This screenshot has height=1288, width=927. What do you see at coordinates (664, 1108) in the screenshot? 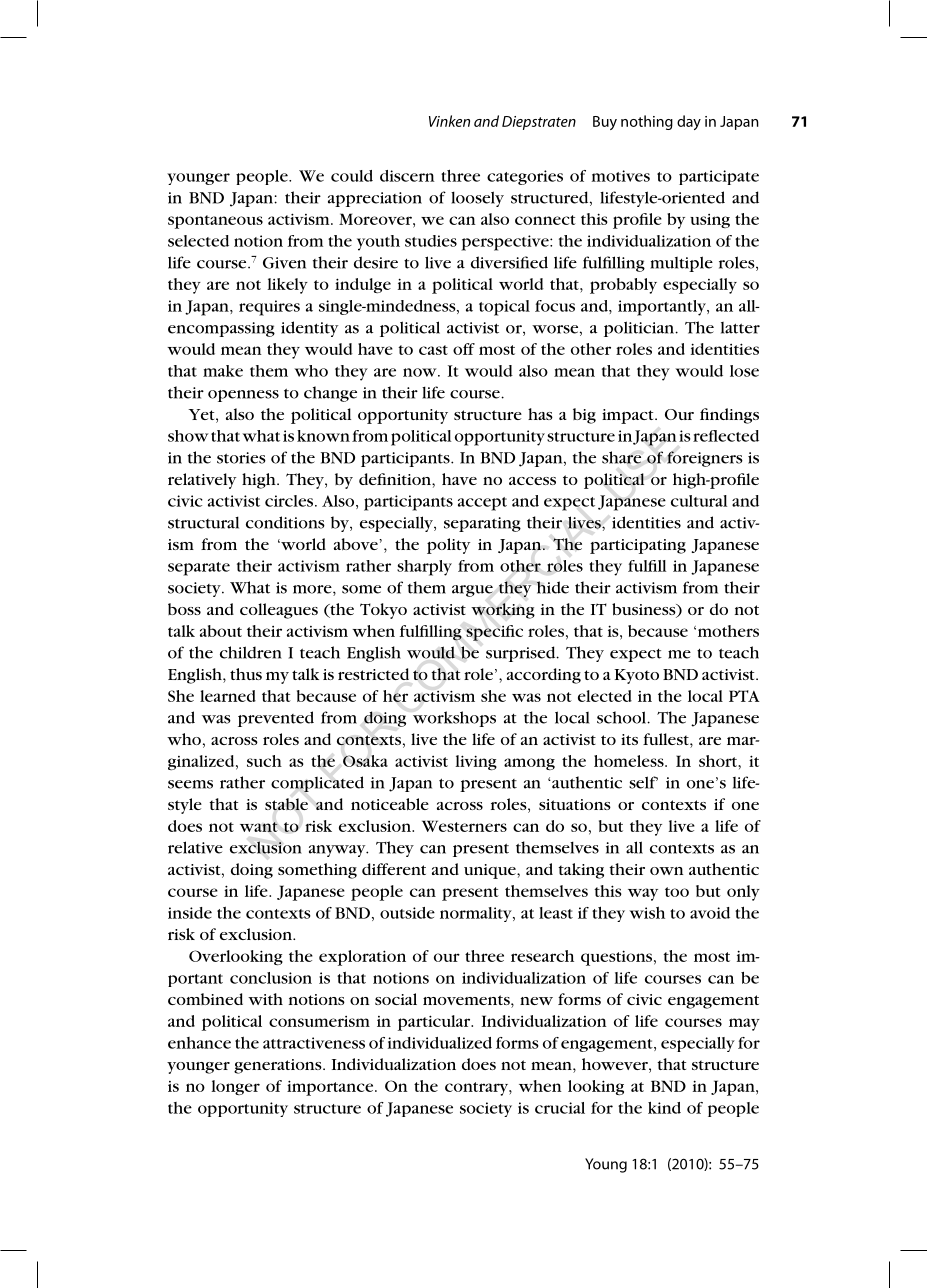
I see `kind` at bounding box center [664, 1108].
